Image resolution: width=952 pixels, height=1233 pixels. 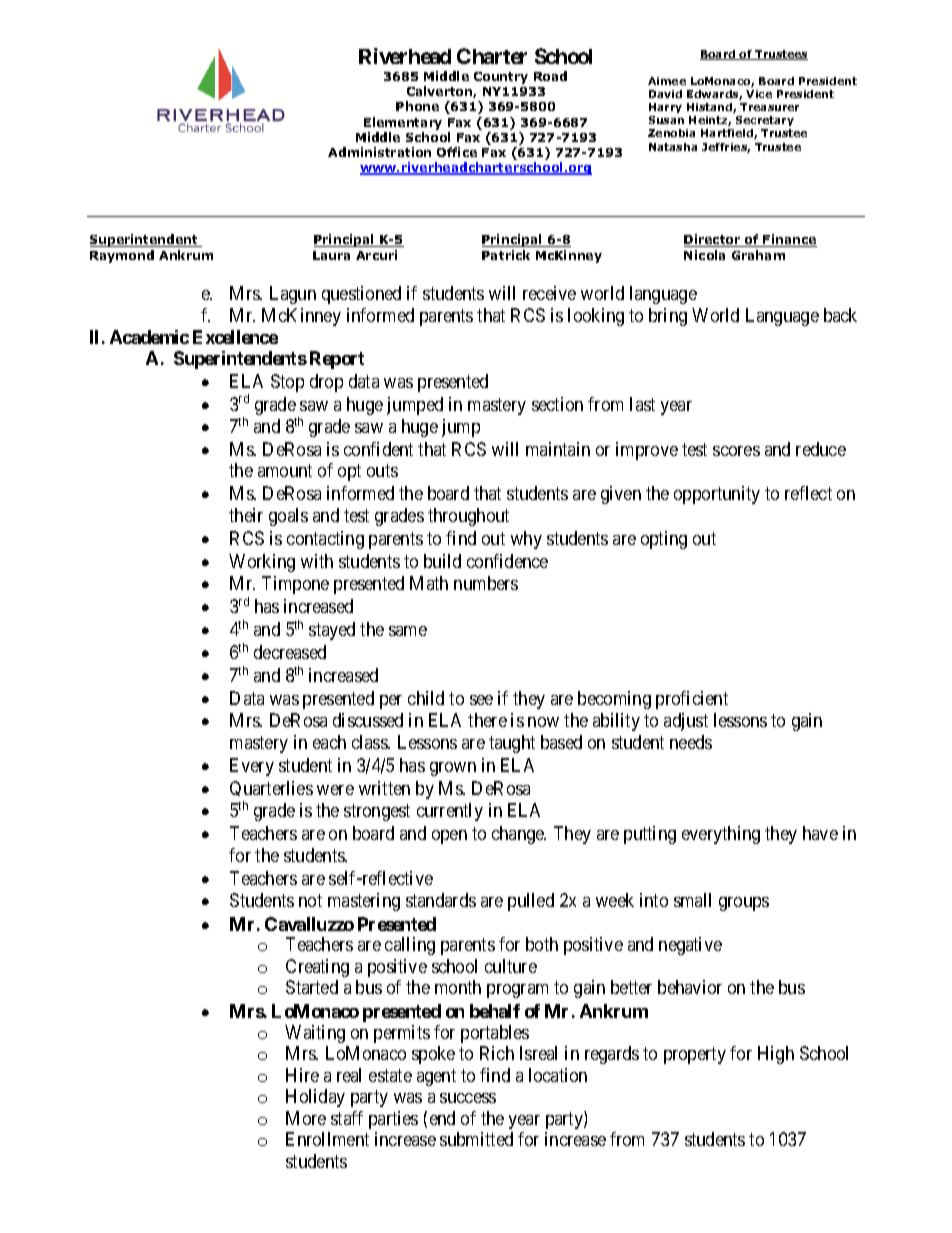 I want to click on More, so click(x=306, y=1118).
